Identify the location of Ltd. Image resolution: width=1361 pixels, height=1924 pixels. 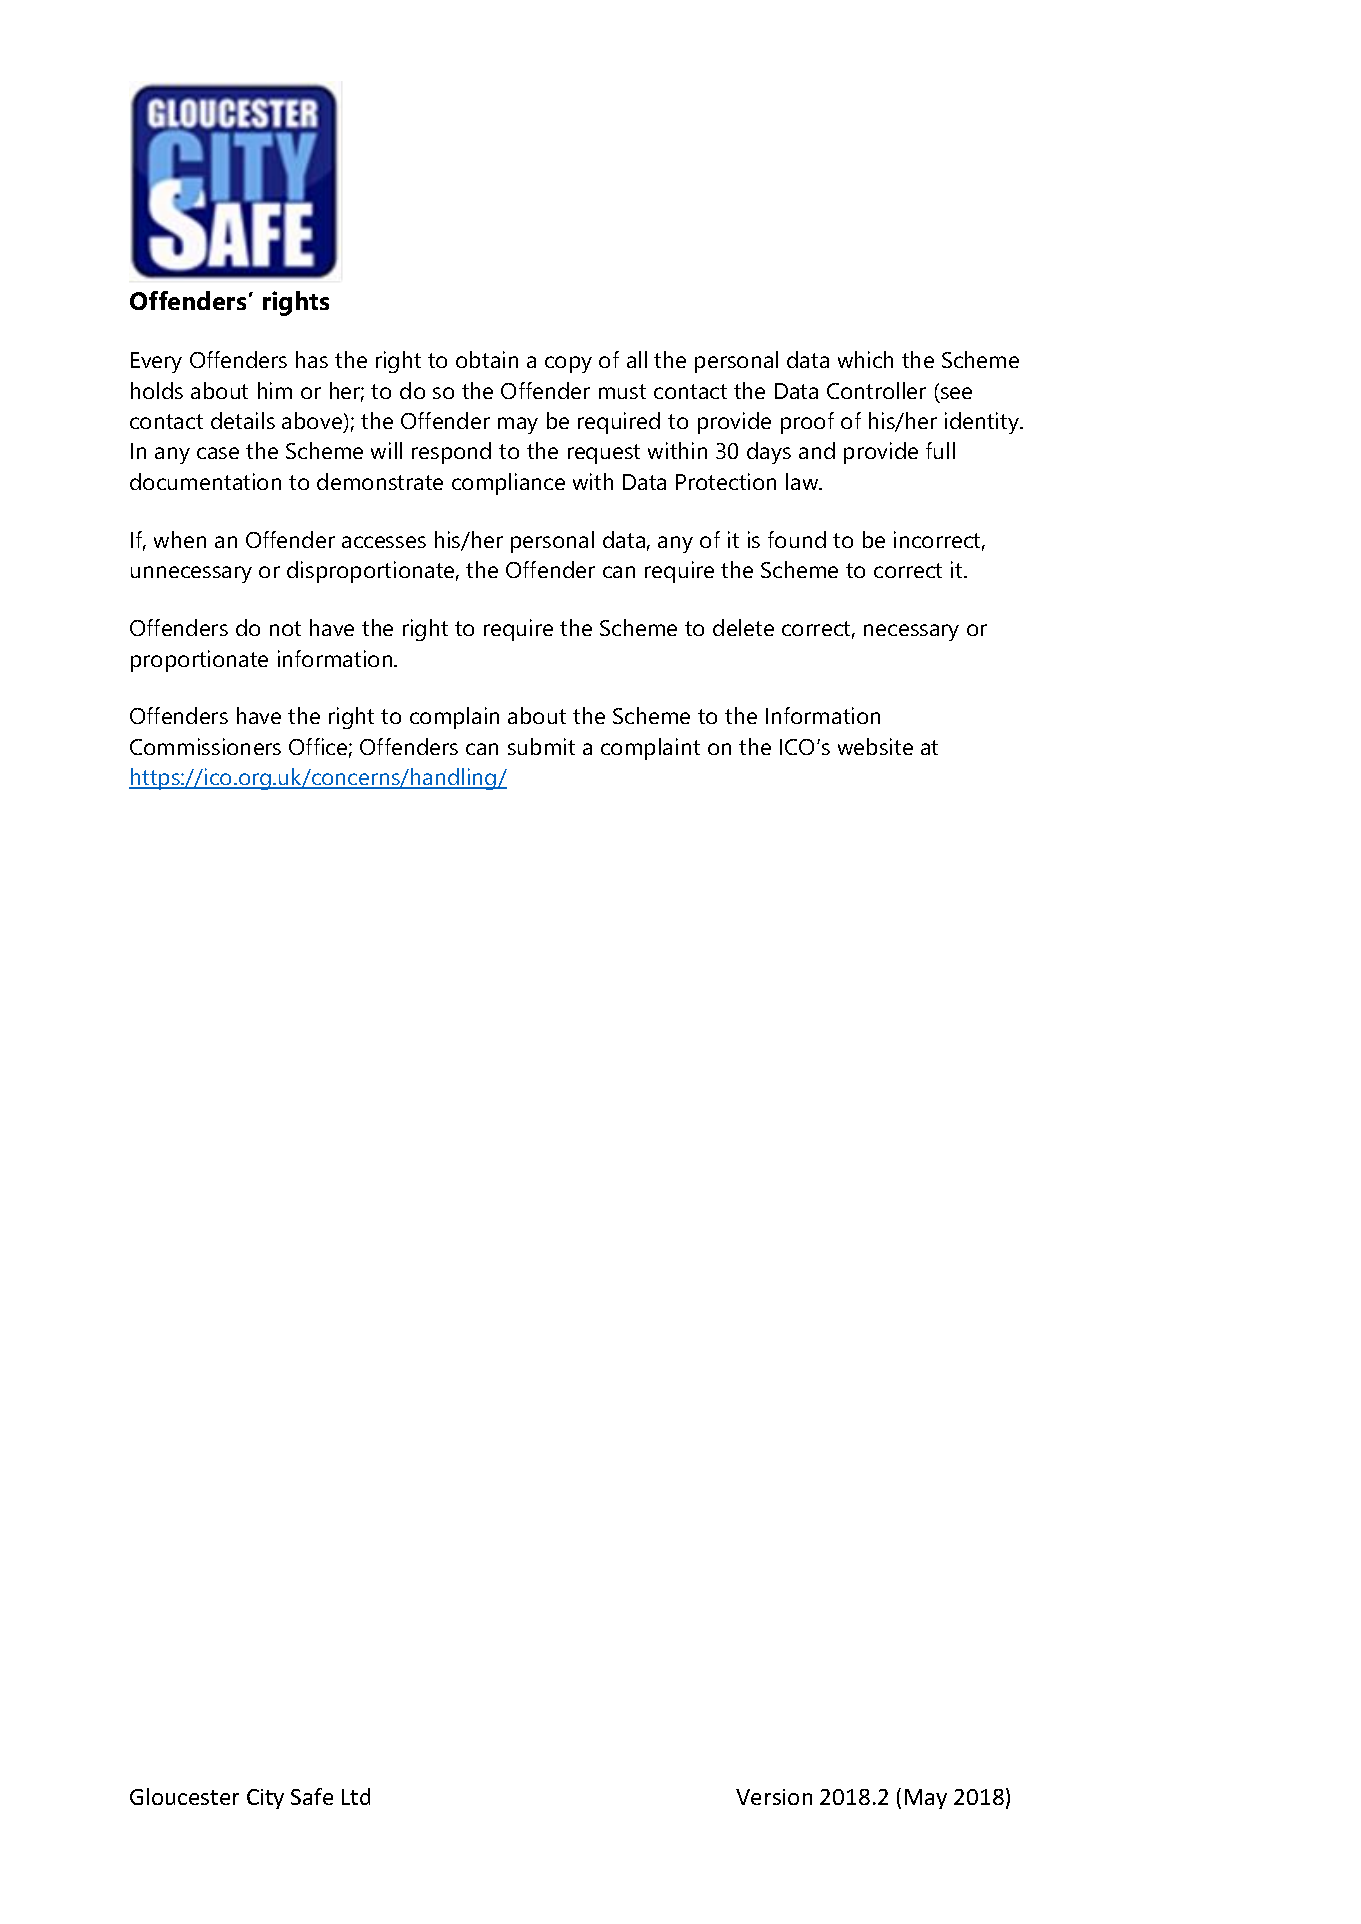
(356, 1796).
